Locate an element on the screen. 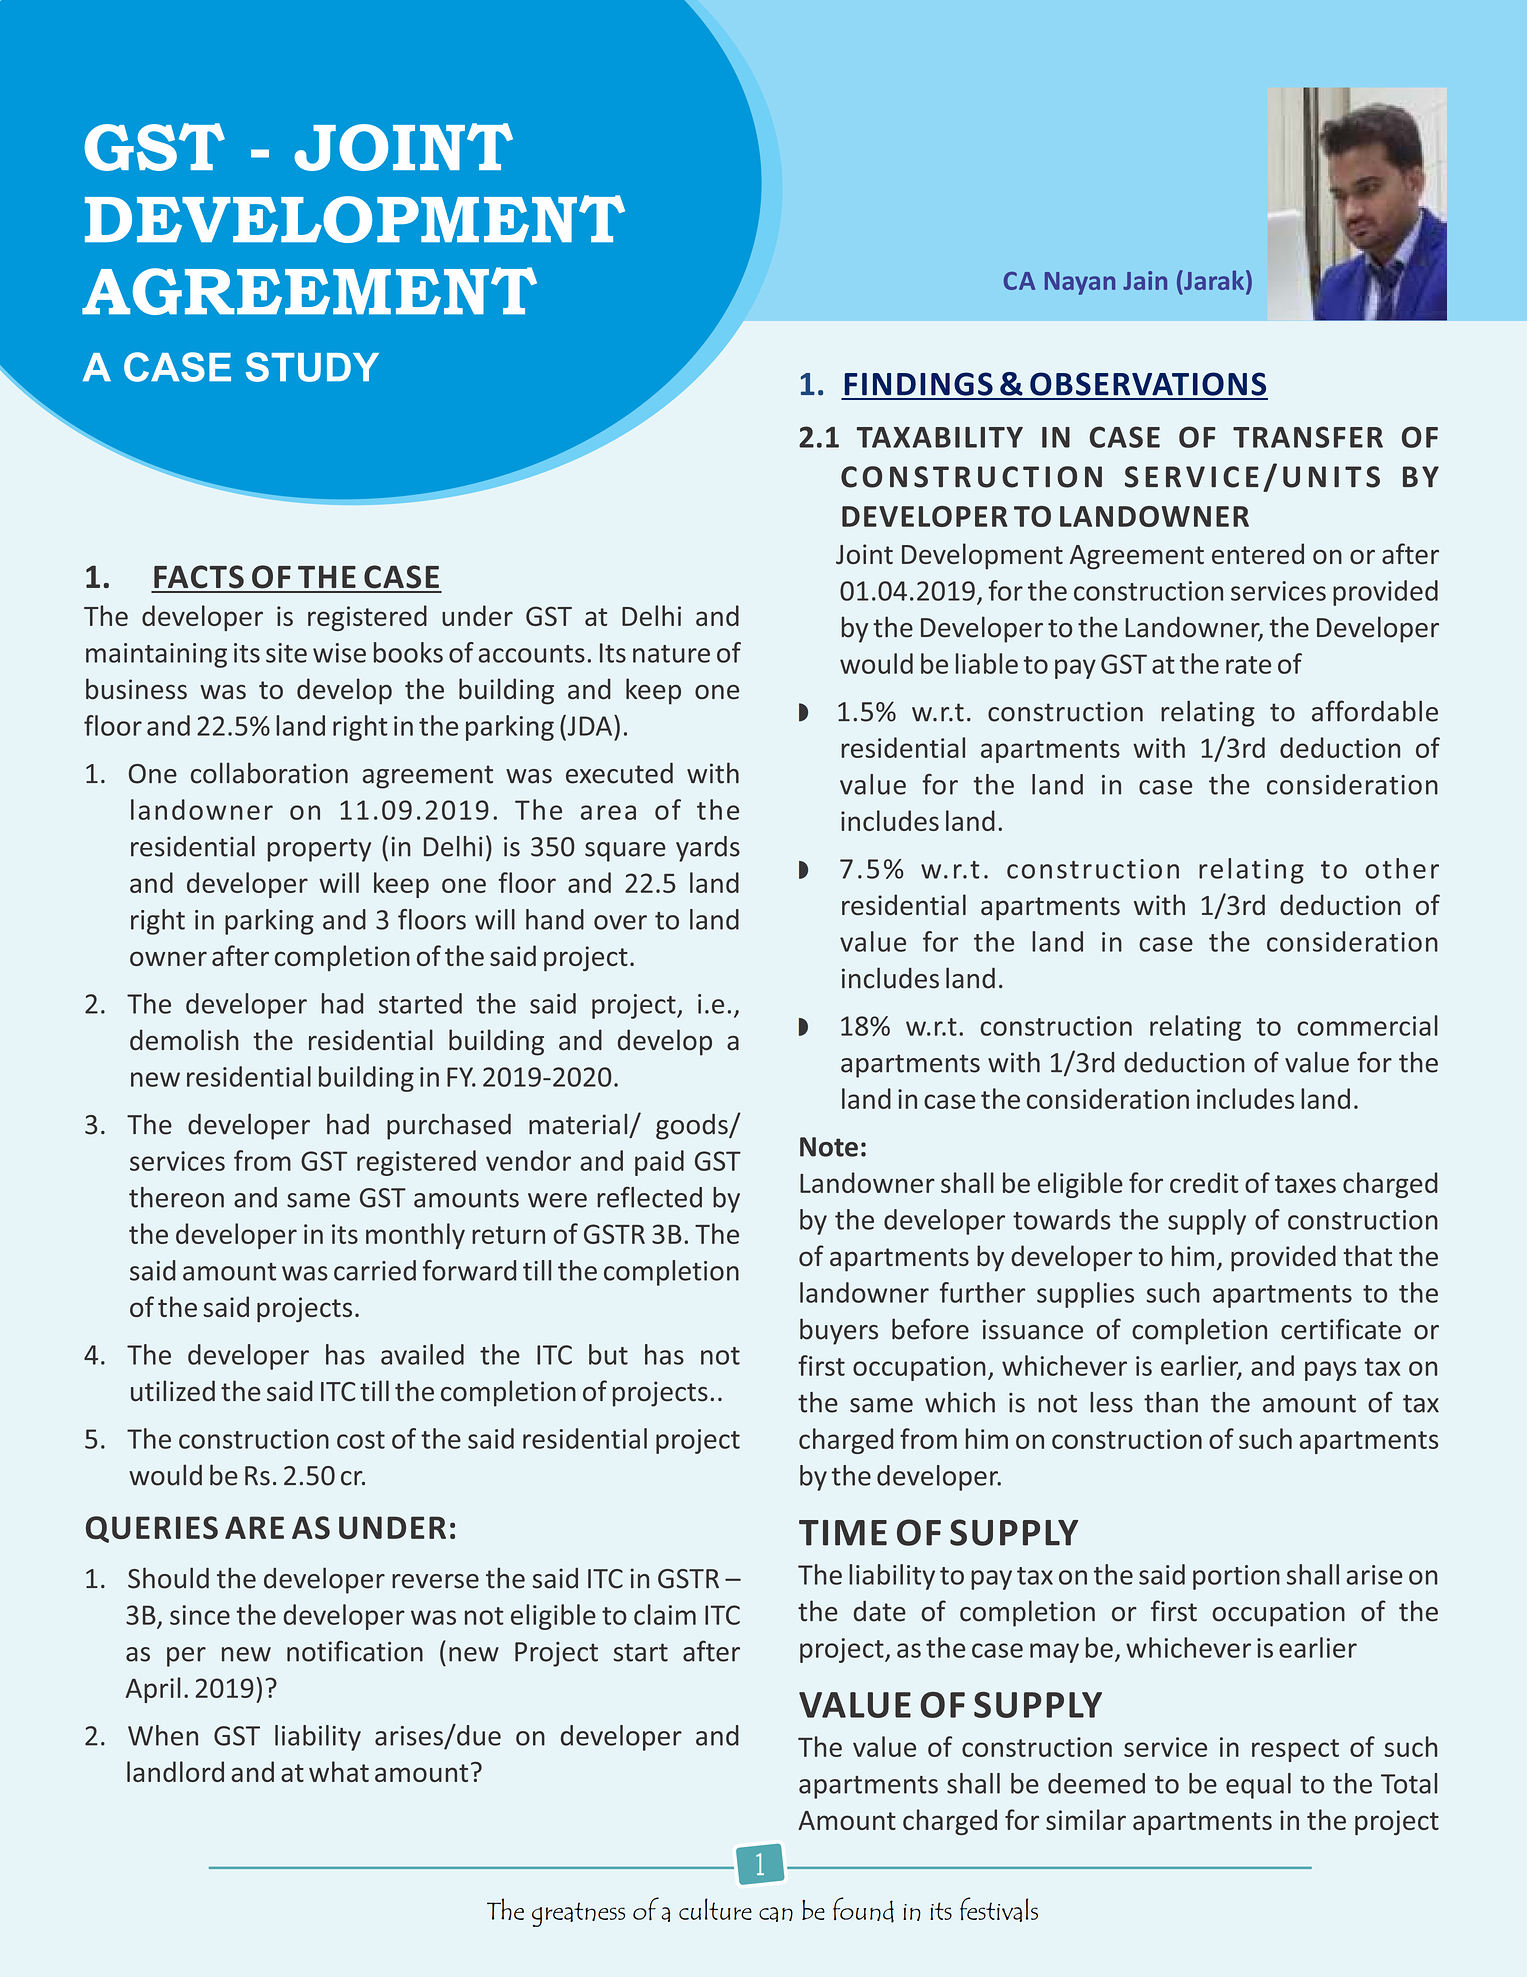 Image resolution: width=1528 pixels, height=1977 pixels. Nayan is located at coordinates (1080, 283).
